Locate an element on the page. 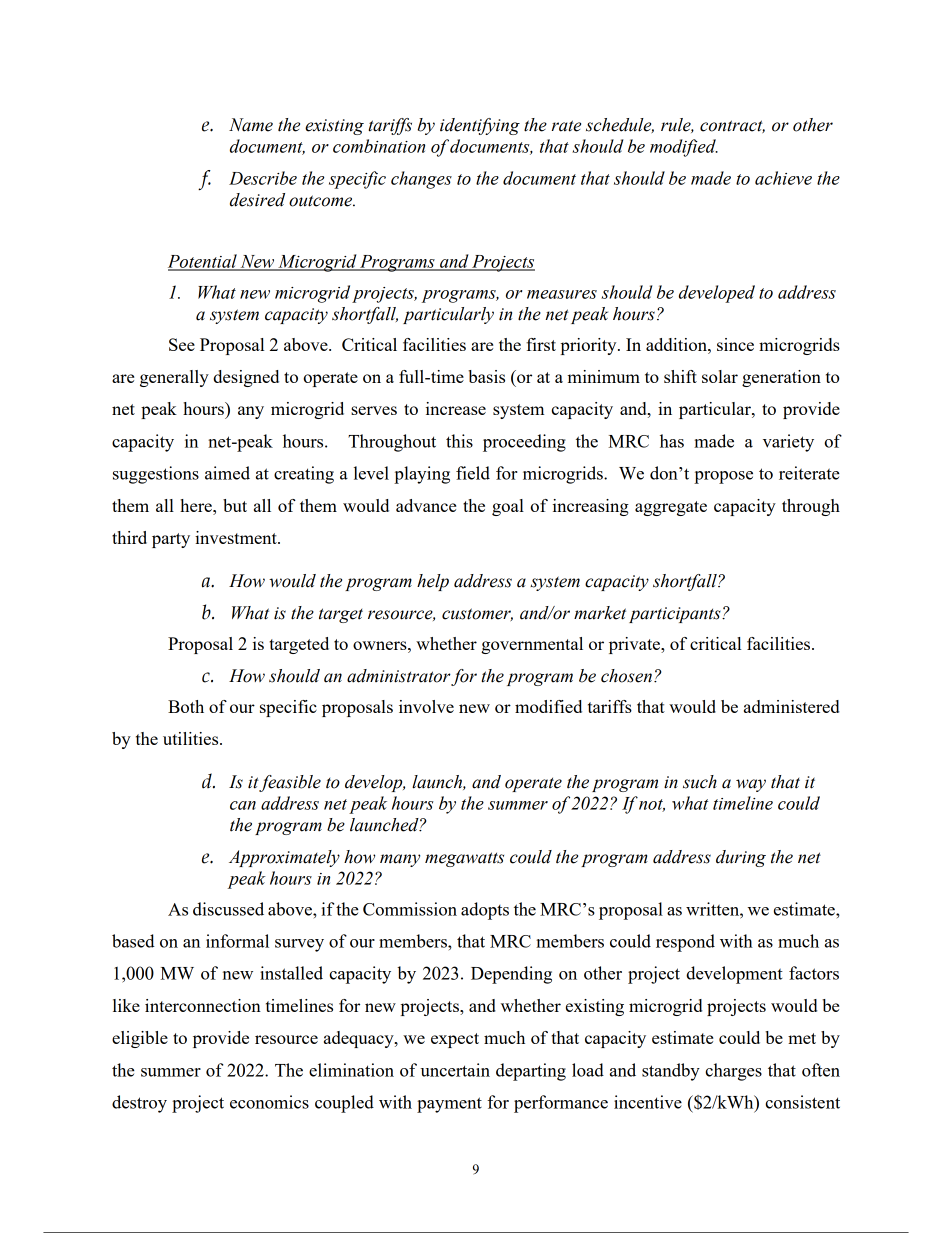 The image size is (952, 1233). identifying is located at coordinates (480, 126).
